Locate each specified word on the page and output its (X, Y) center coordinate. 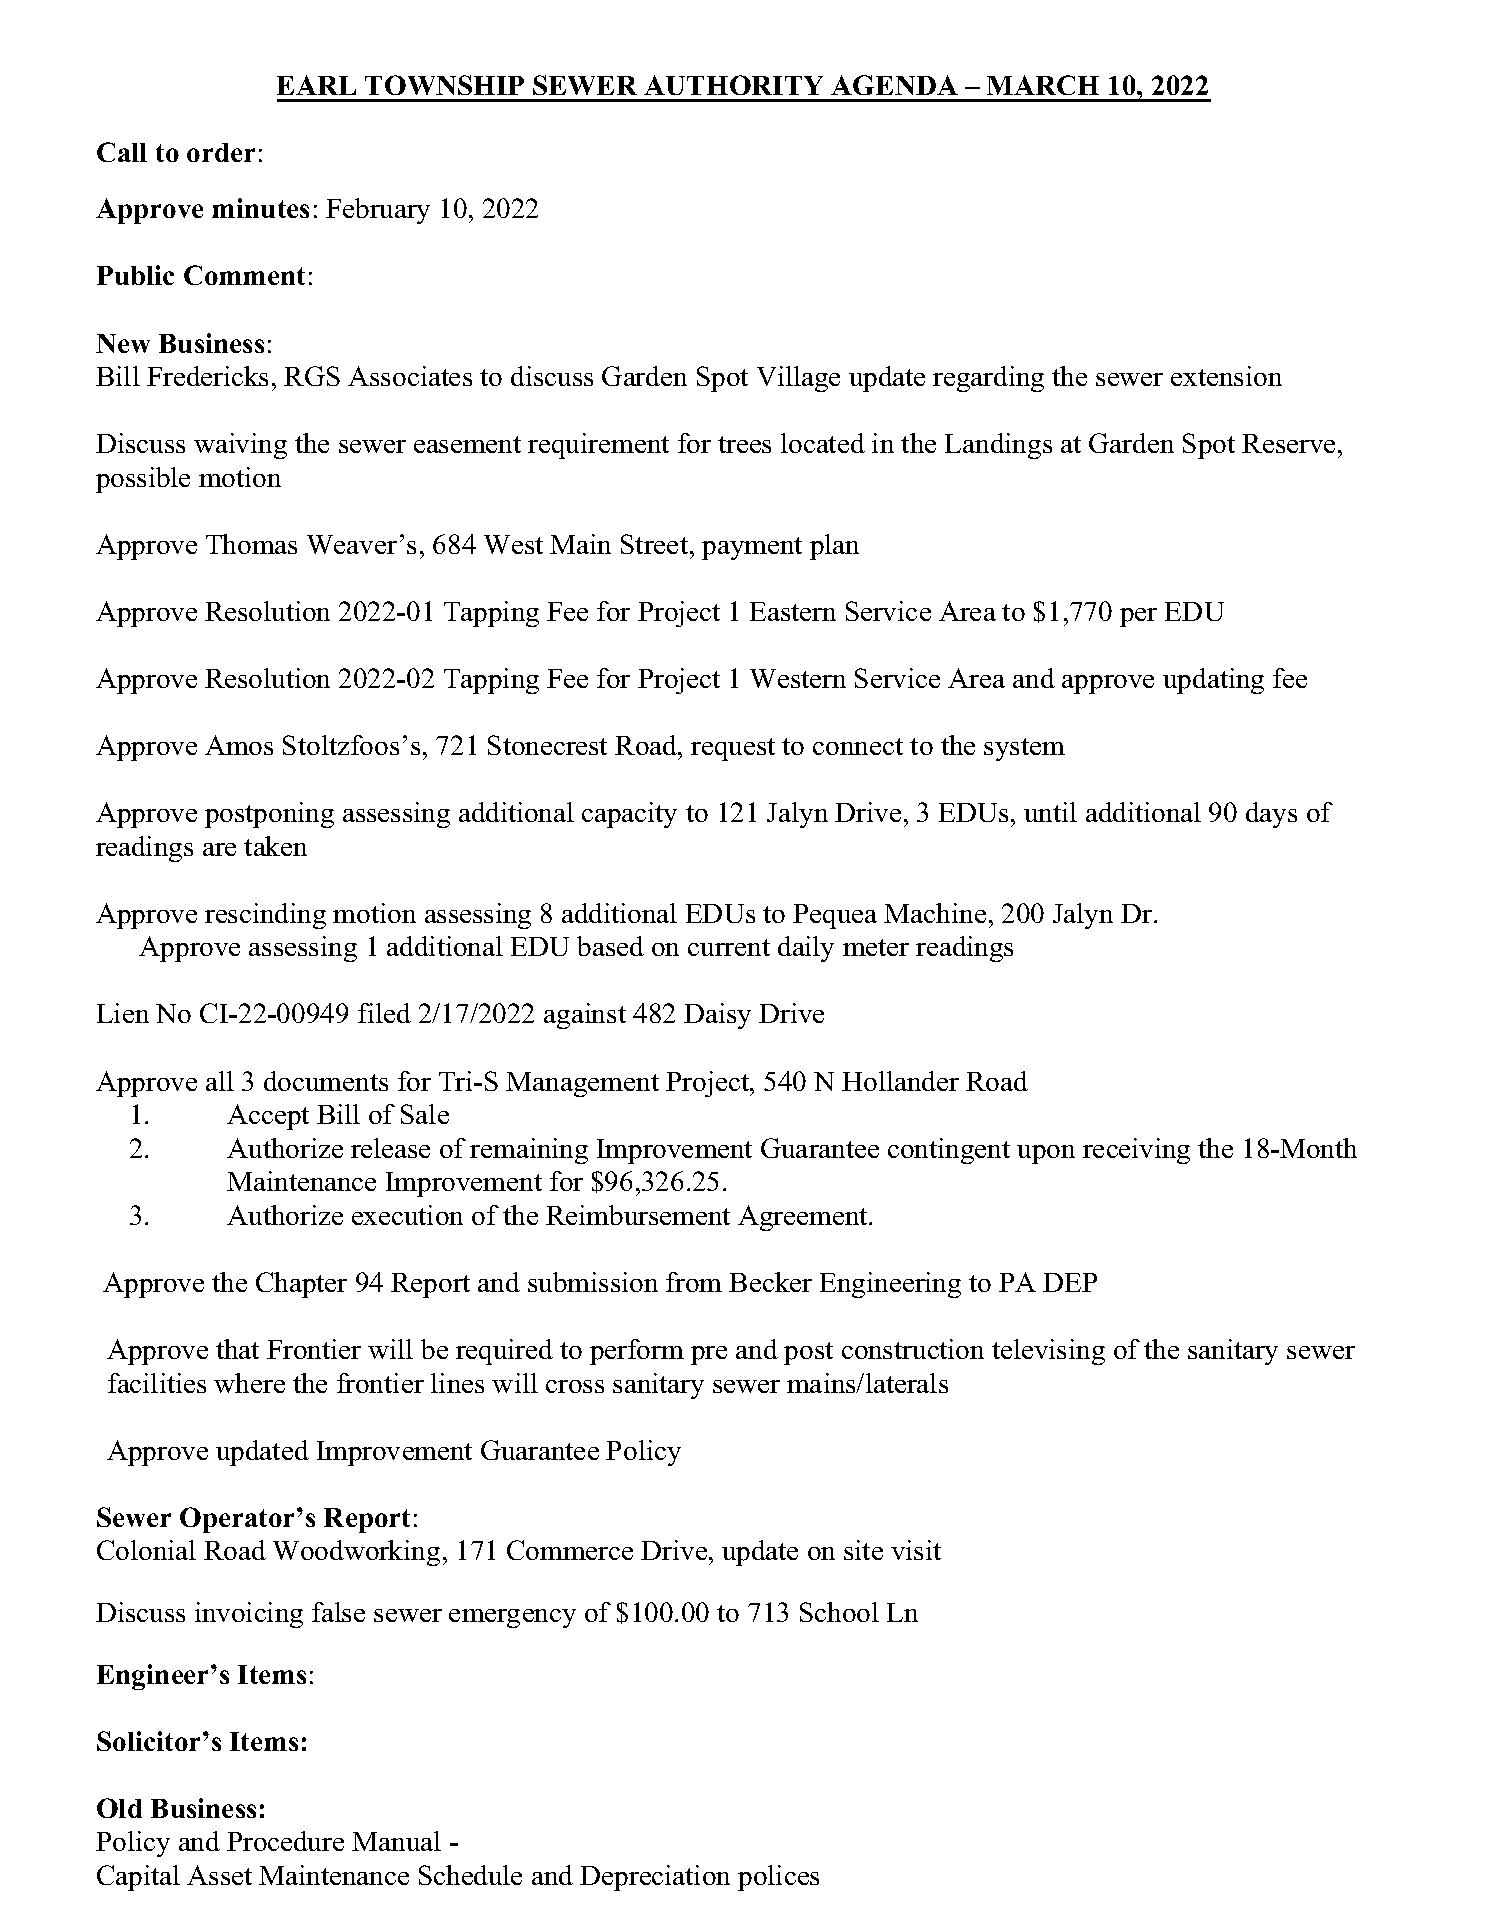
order (221, 152)
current (729, 947)
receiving (1136, 1151)
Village (798, 379)
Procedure (285, 1841)
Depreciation (655, 1878)
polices (778, 1878)
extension (1226, 376)
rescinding (265, 916)
